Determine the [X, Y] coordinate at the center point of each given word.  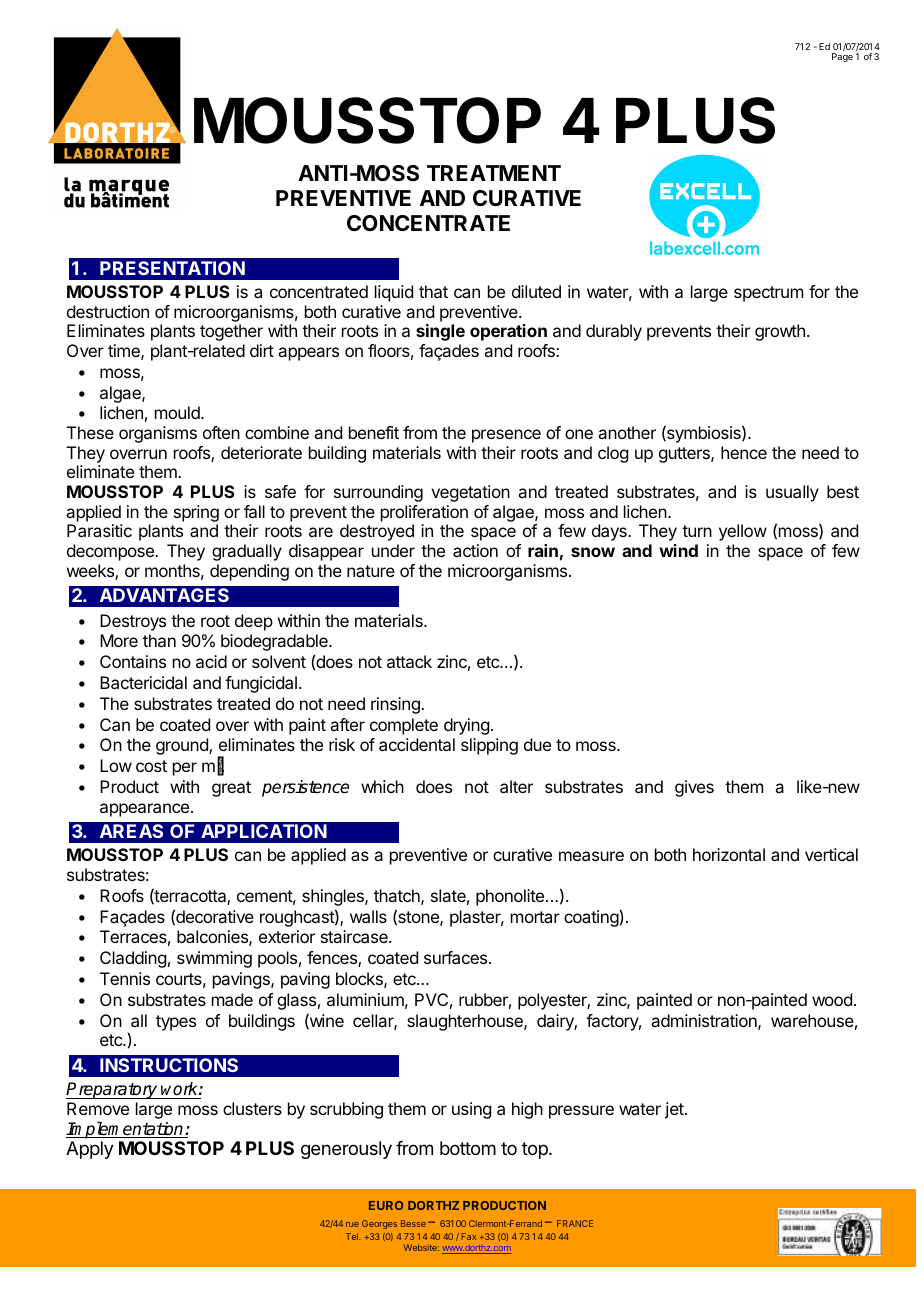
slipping [489, 746]
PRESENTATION [172, 268]
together [231, 332]
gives [694, 788]
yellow [743, 532]
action [475, 550]
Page [842, 57]
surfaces [457, 957]
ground [183, 746]
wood [832, 999]
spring [196, 513]
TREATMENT [494, 173]
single [440, 332]
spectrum [768, 294]
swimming [214, 959]
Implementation [126, 1130]
